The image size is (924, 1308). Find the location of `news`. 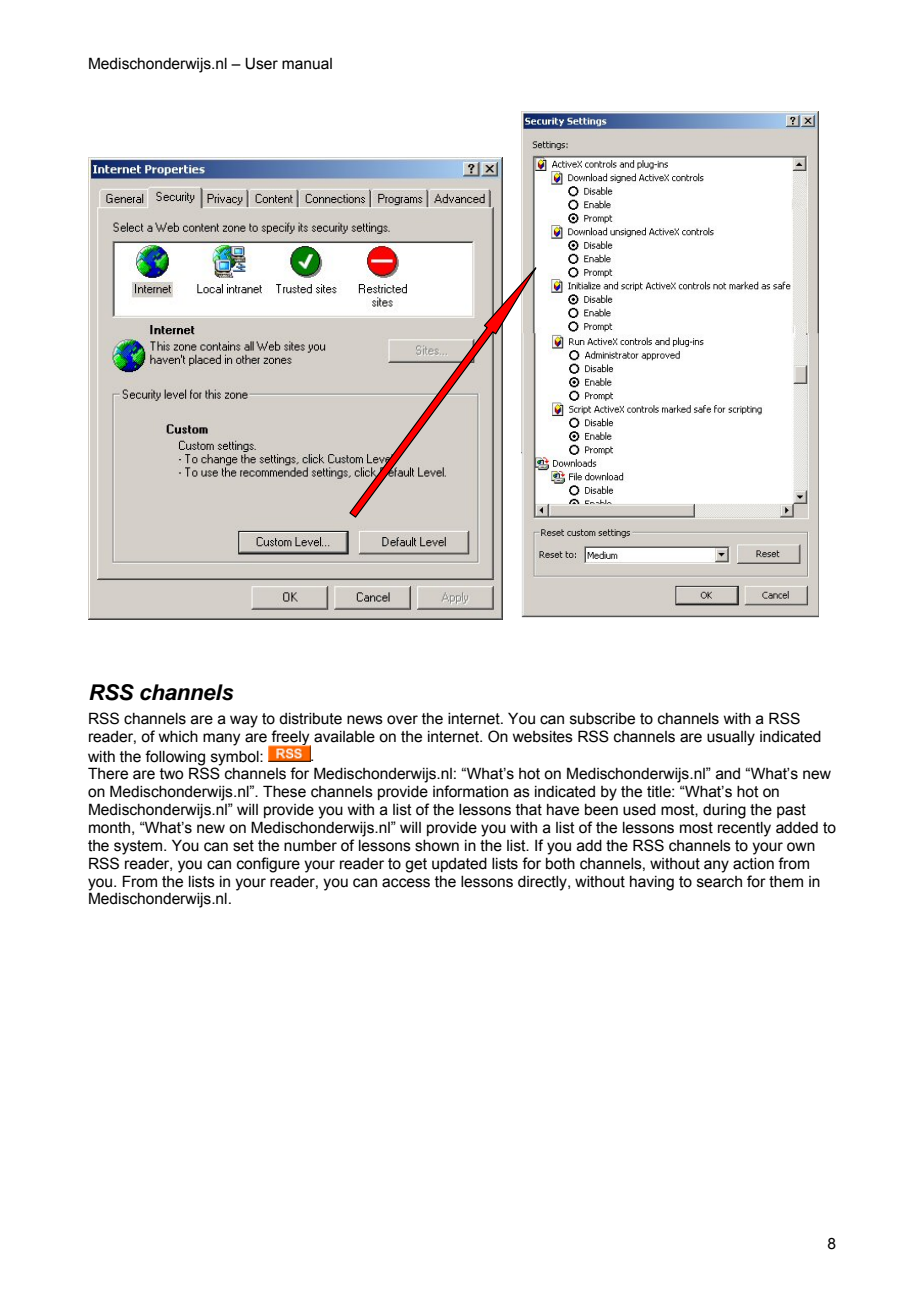

news is located at coordinates (365, 720).
